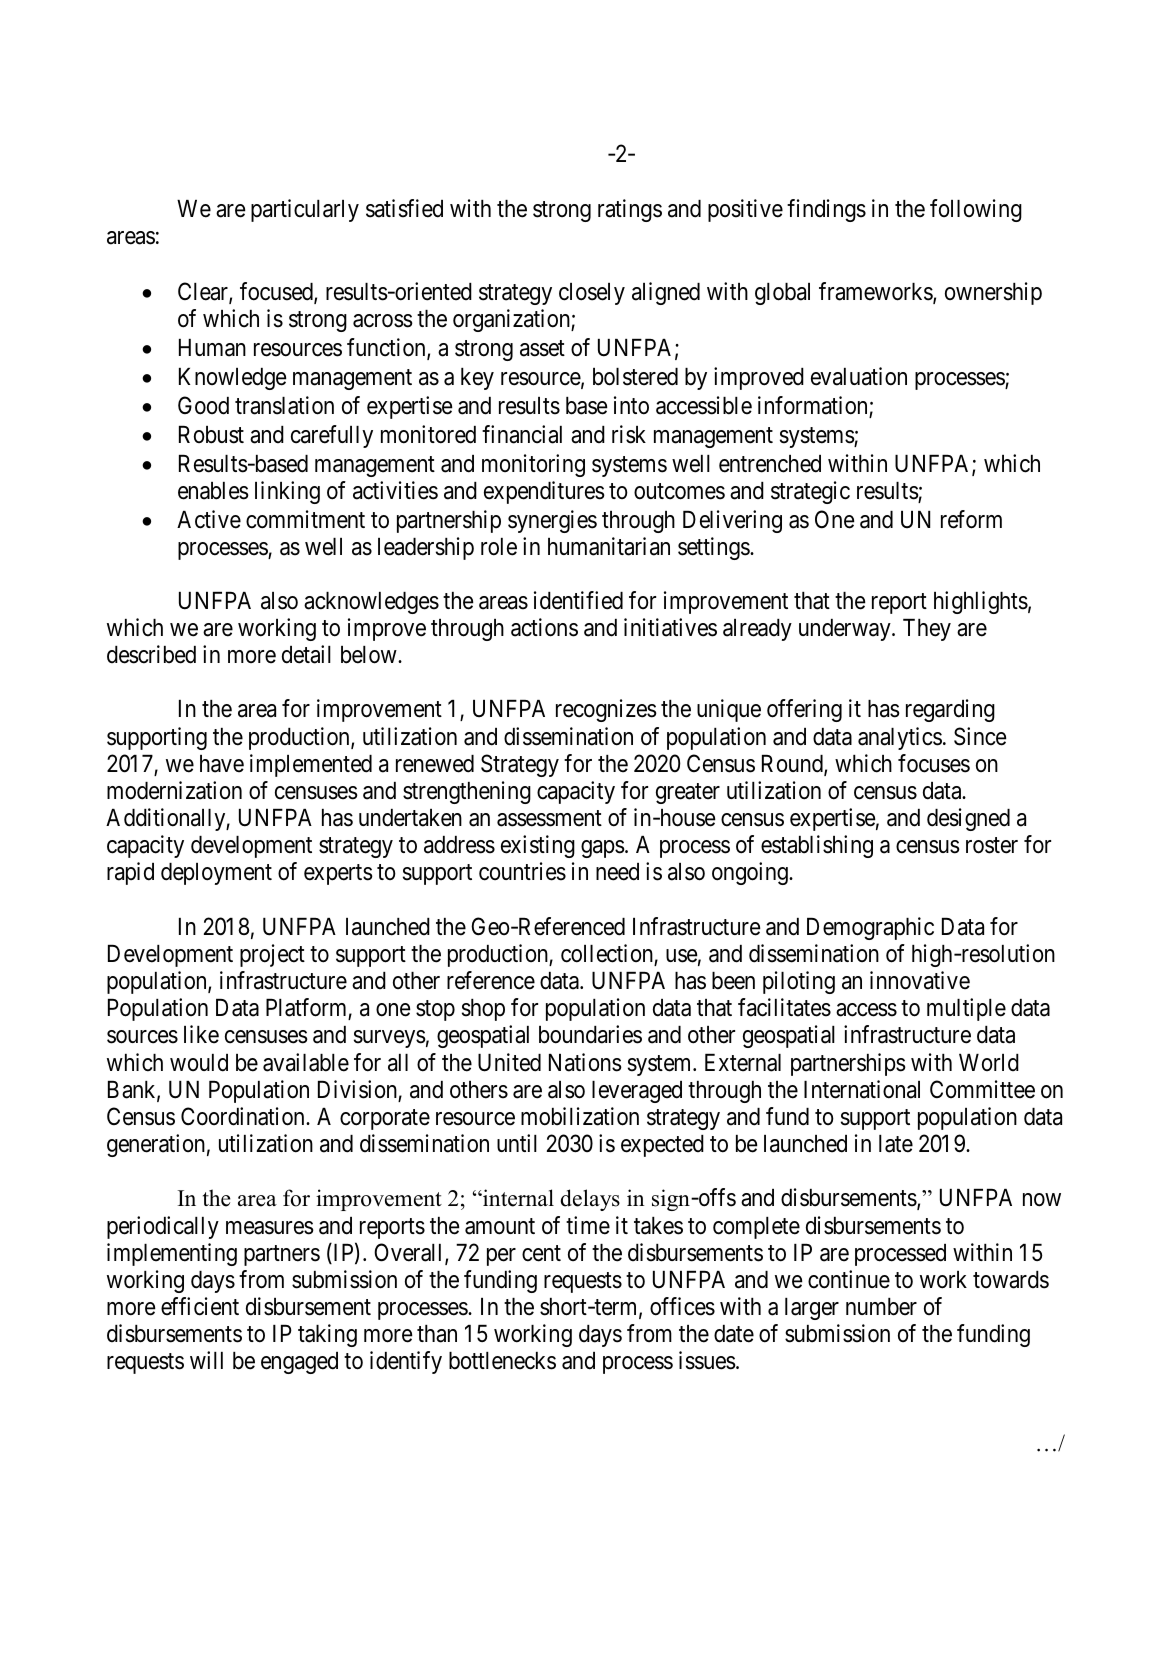  Describe the element at coordinates (630, 210) in the screenshot. I see `ratings` at that location.
